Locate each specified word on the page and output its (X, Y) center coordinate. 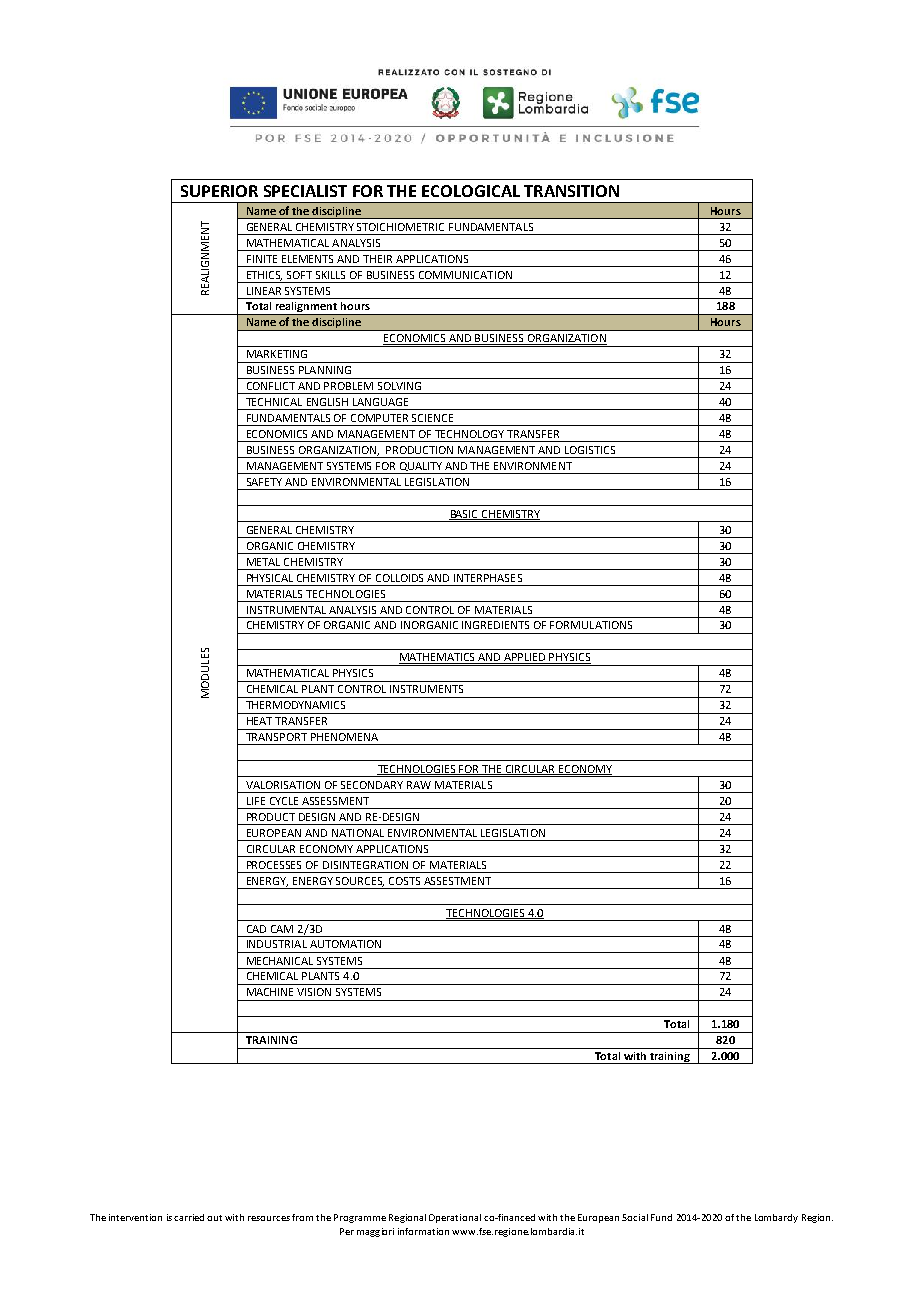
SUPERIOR (219, 191)
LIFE (256, 801)
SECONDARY (372, 785)
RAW (419, 785)
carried (189, 1217)
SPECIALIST (305, 191)
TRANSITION (571, 191)
